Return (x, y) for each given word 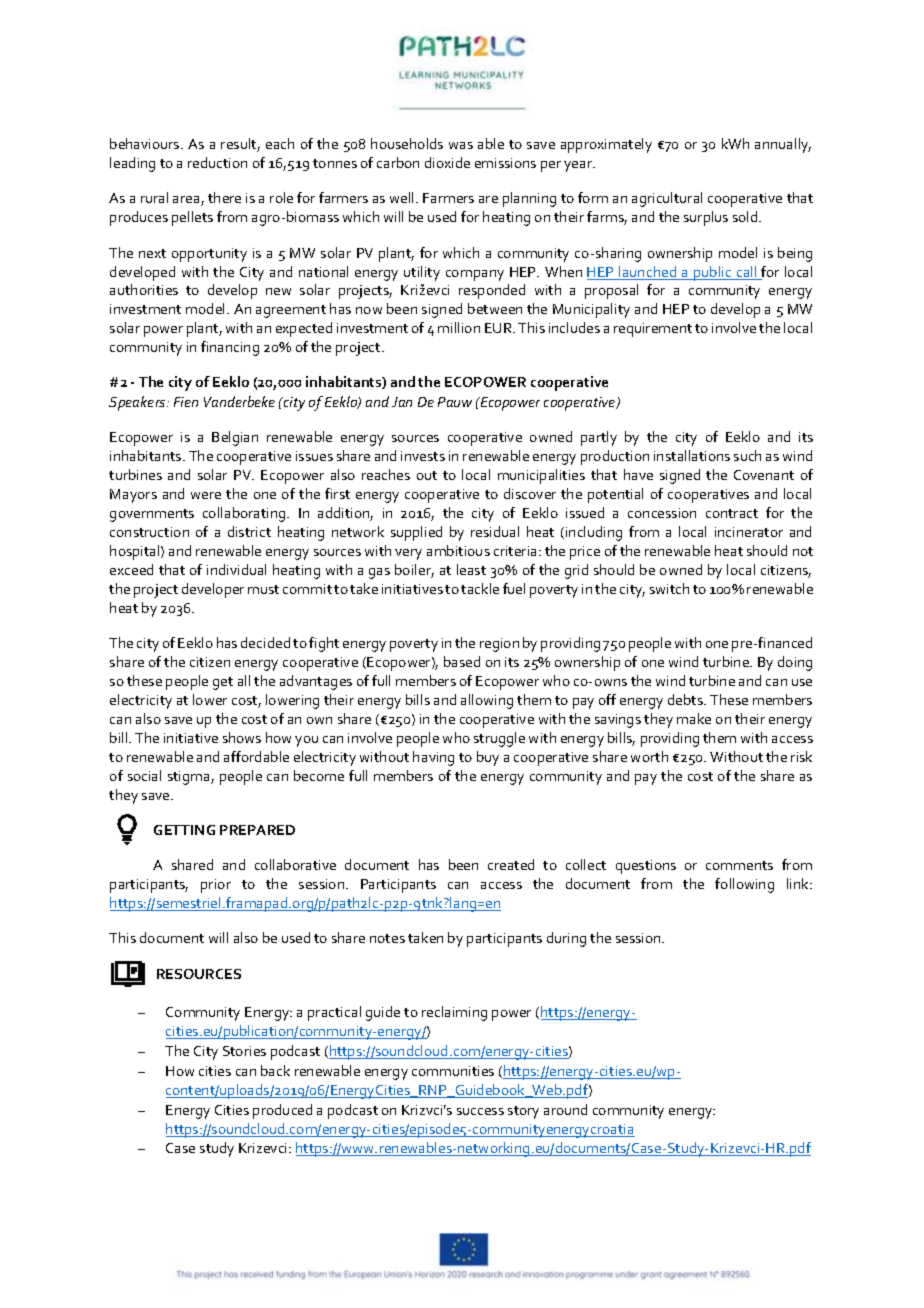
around (565, 1109)
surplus (706, 218)
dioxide (447, 162)
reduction (217, 162)
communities (453, 1071)
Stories (244, 1051)
